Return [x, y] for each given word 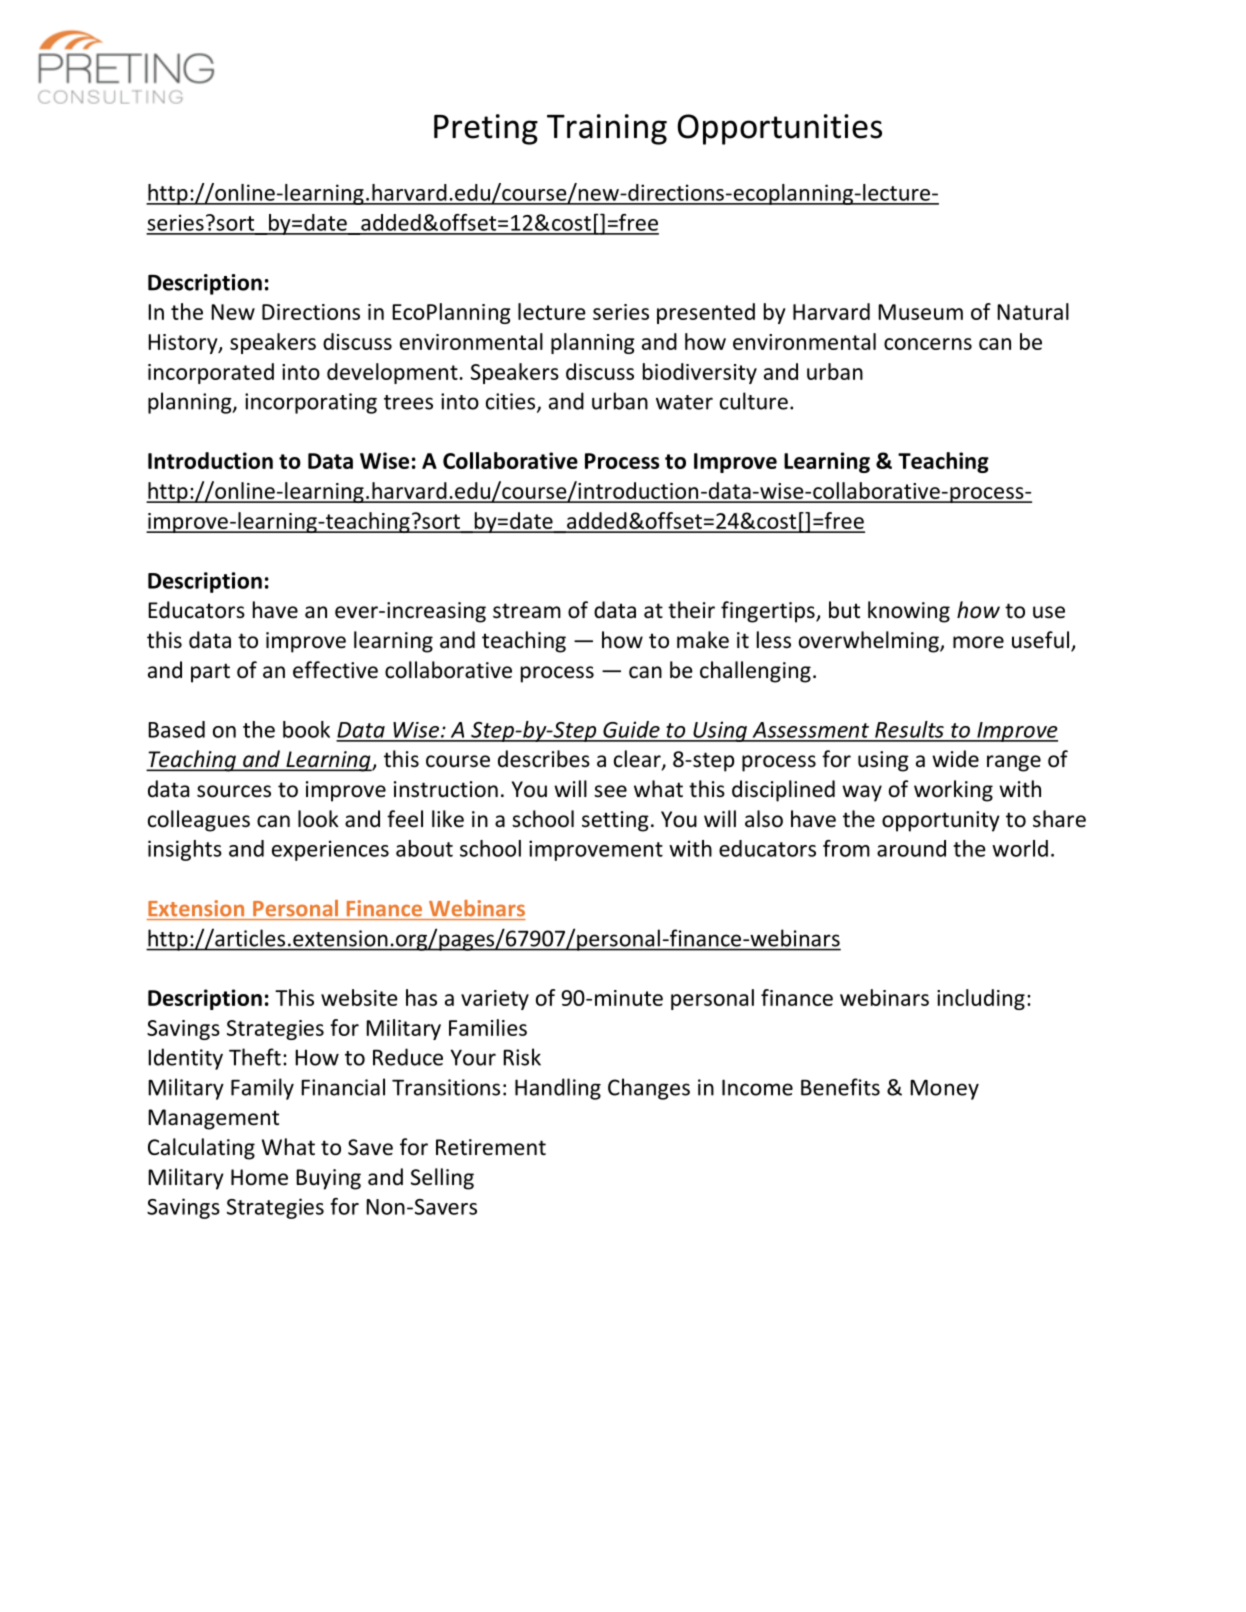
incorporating [311, 403]
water [684, 402]
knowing [909, 612]
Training [607, 129]
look [318, 819]
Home [259, 1177]
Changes [649, 1089]
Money [944, 1090]
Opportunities [779, 129]
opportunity [941, 821]
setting [615, 821]
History [184, 344]
